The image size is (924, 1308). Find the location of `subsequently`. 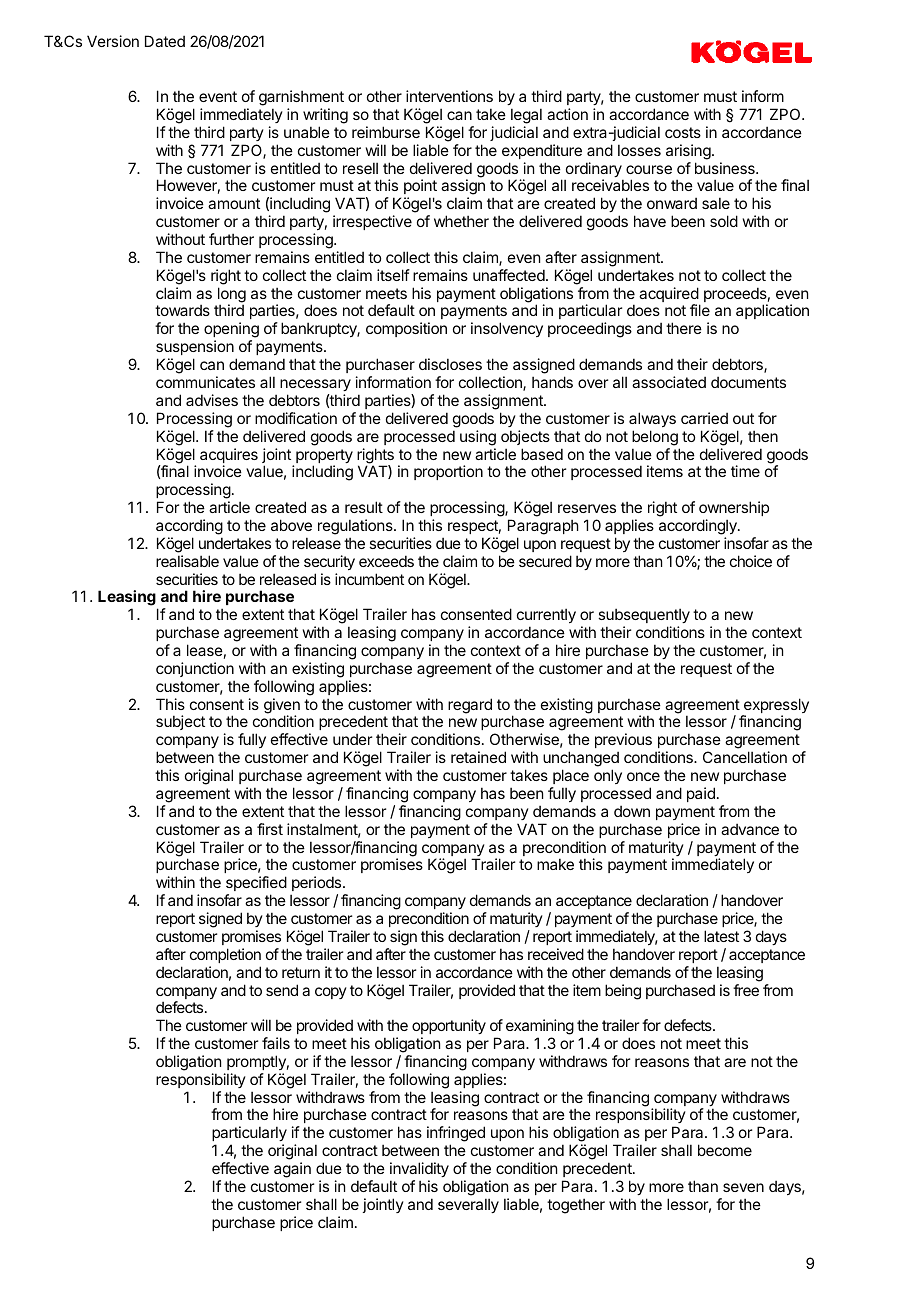

subsequently is located at coordinates (644, 615).
